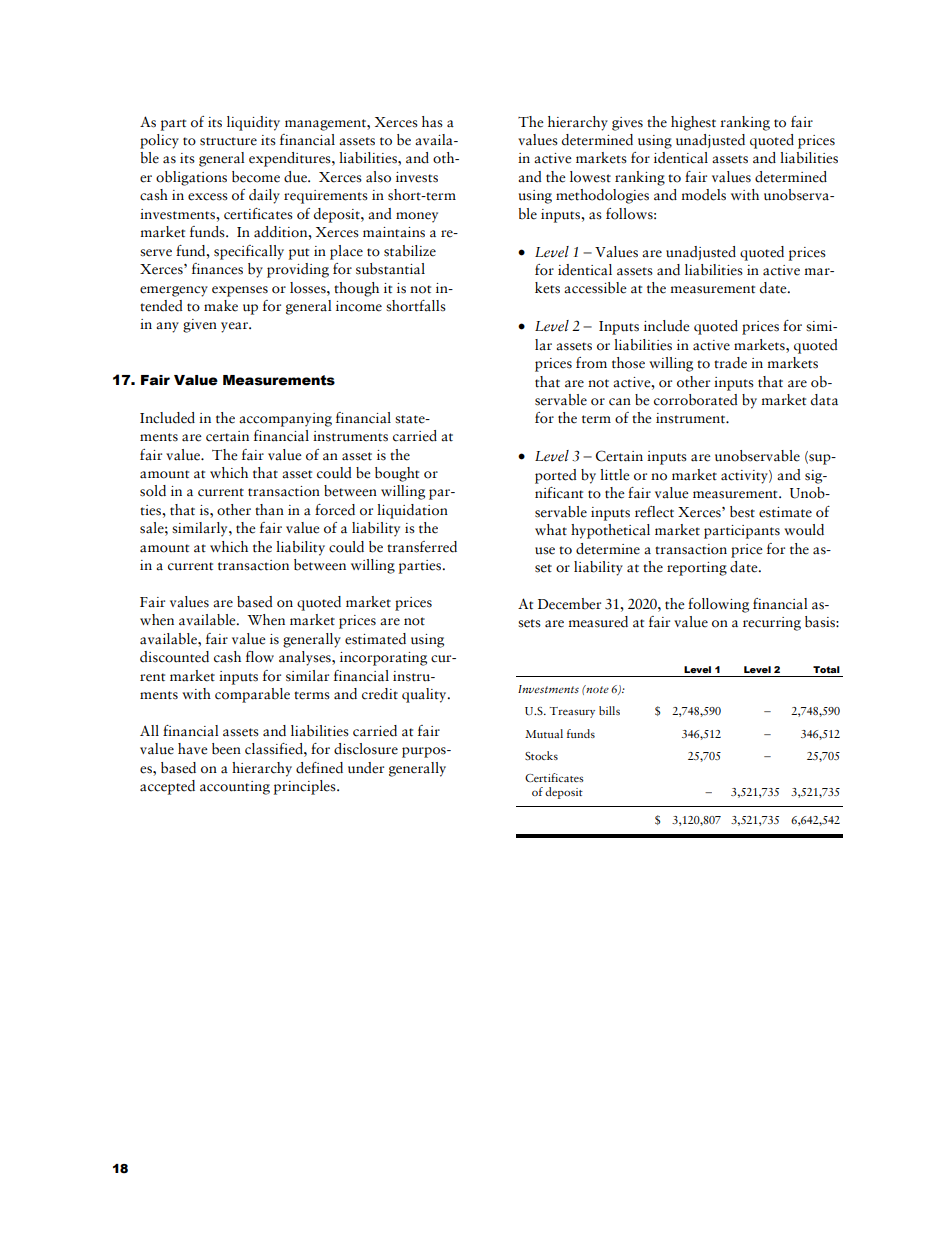 This image has width=952, height=1233. I want to click on Stocks, so click(541, 755).
